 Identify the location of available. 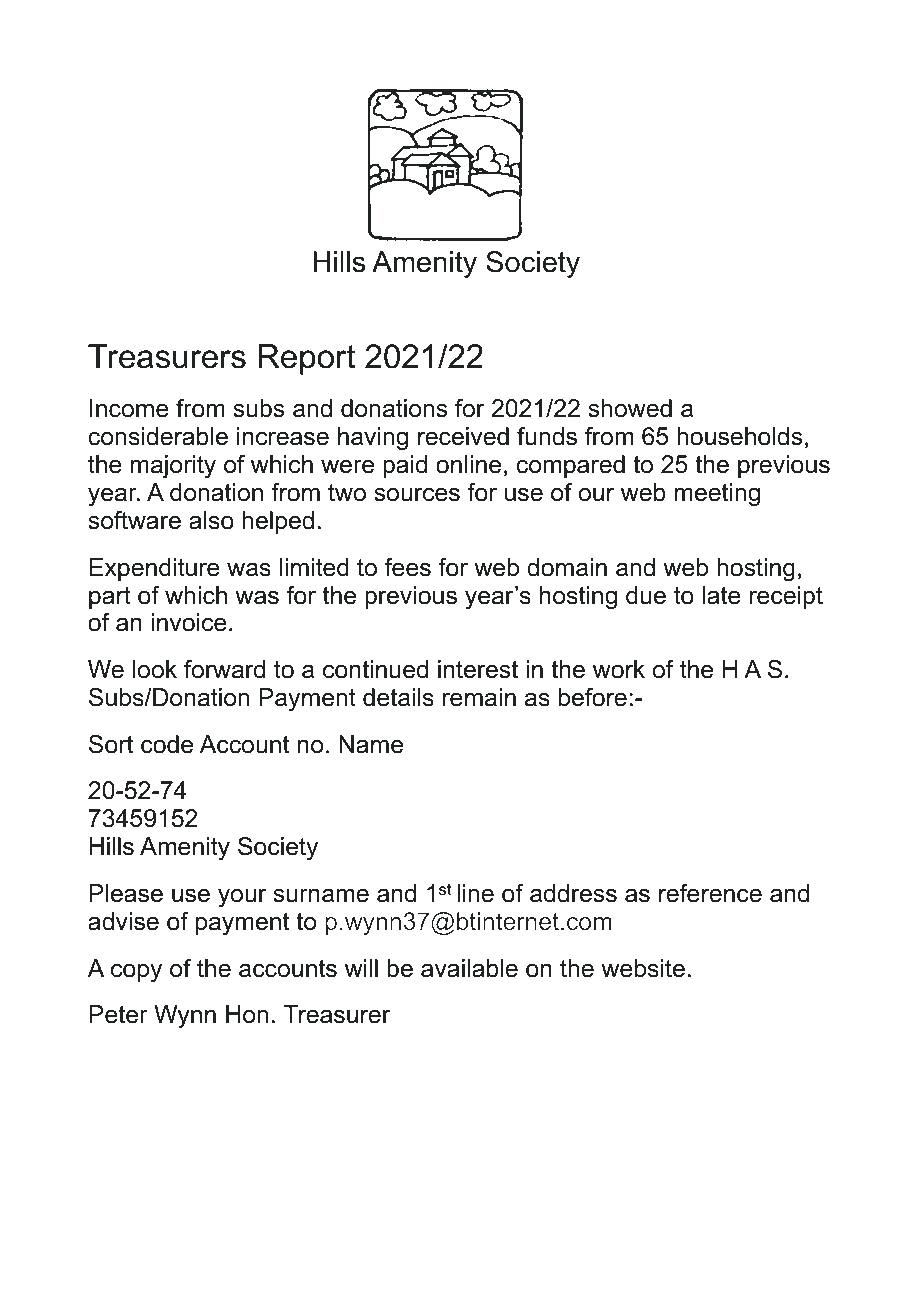
(469, 968).
